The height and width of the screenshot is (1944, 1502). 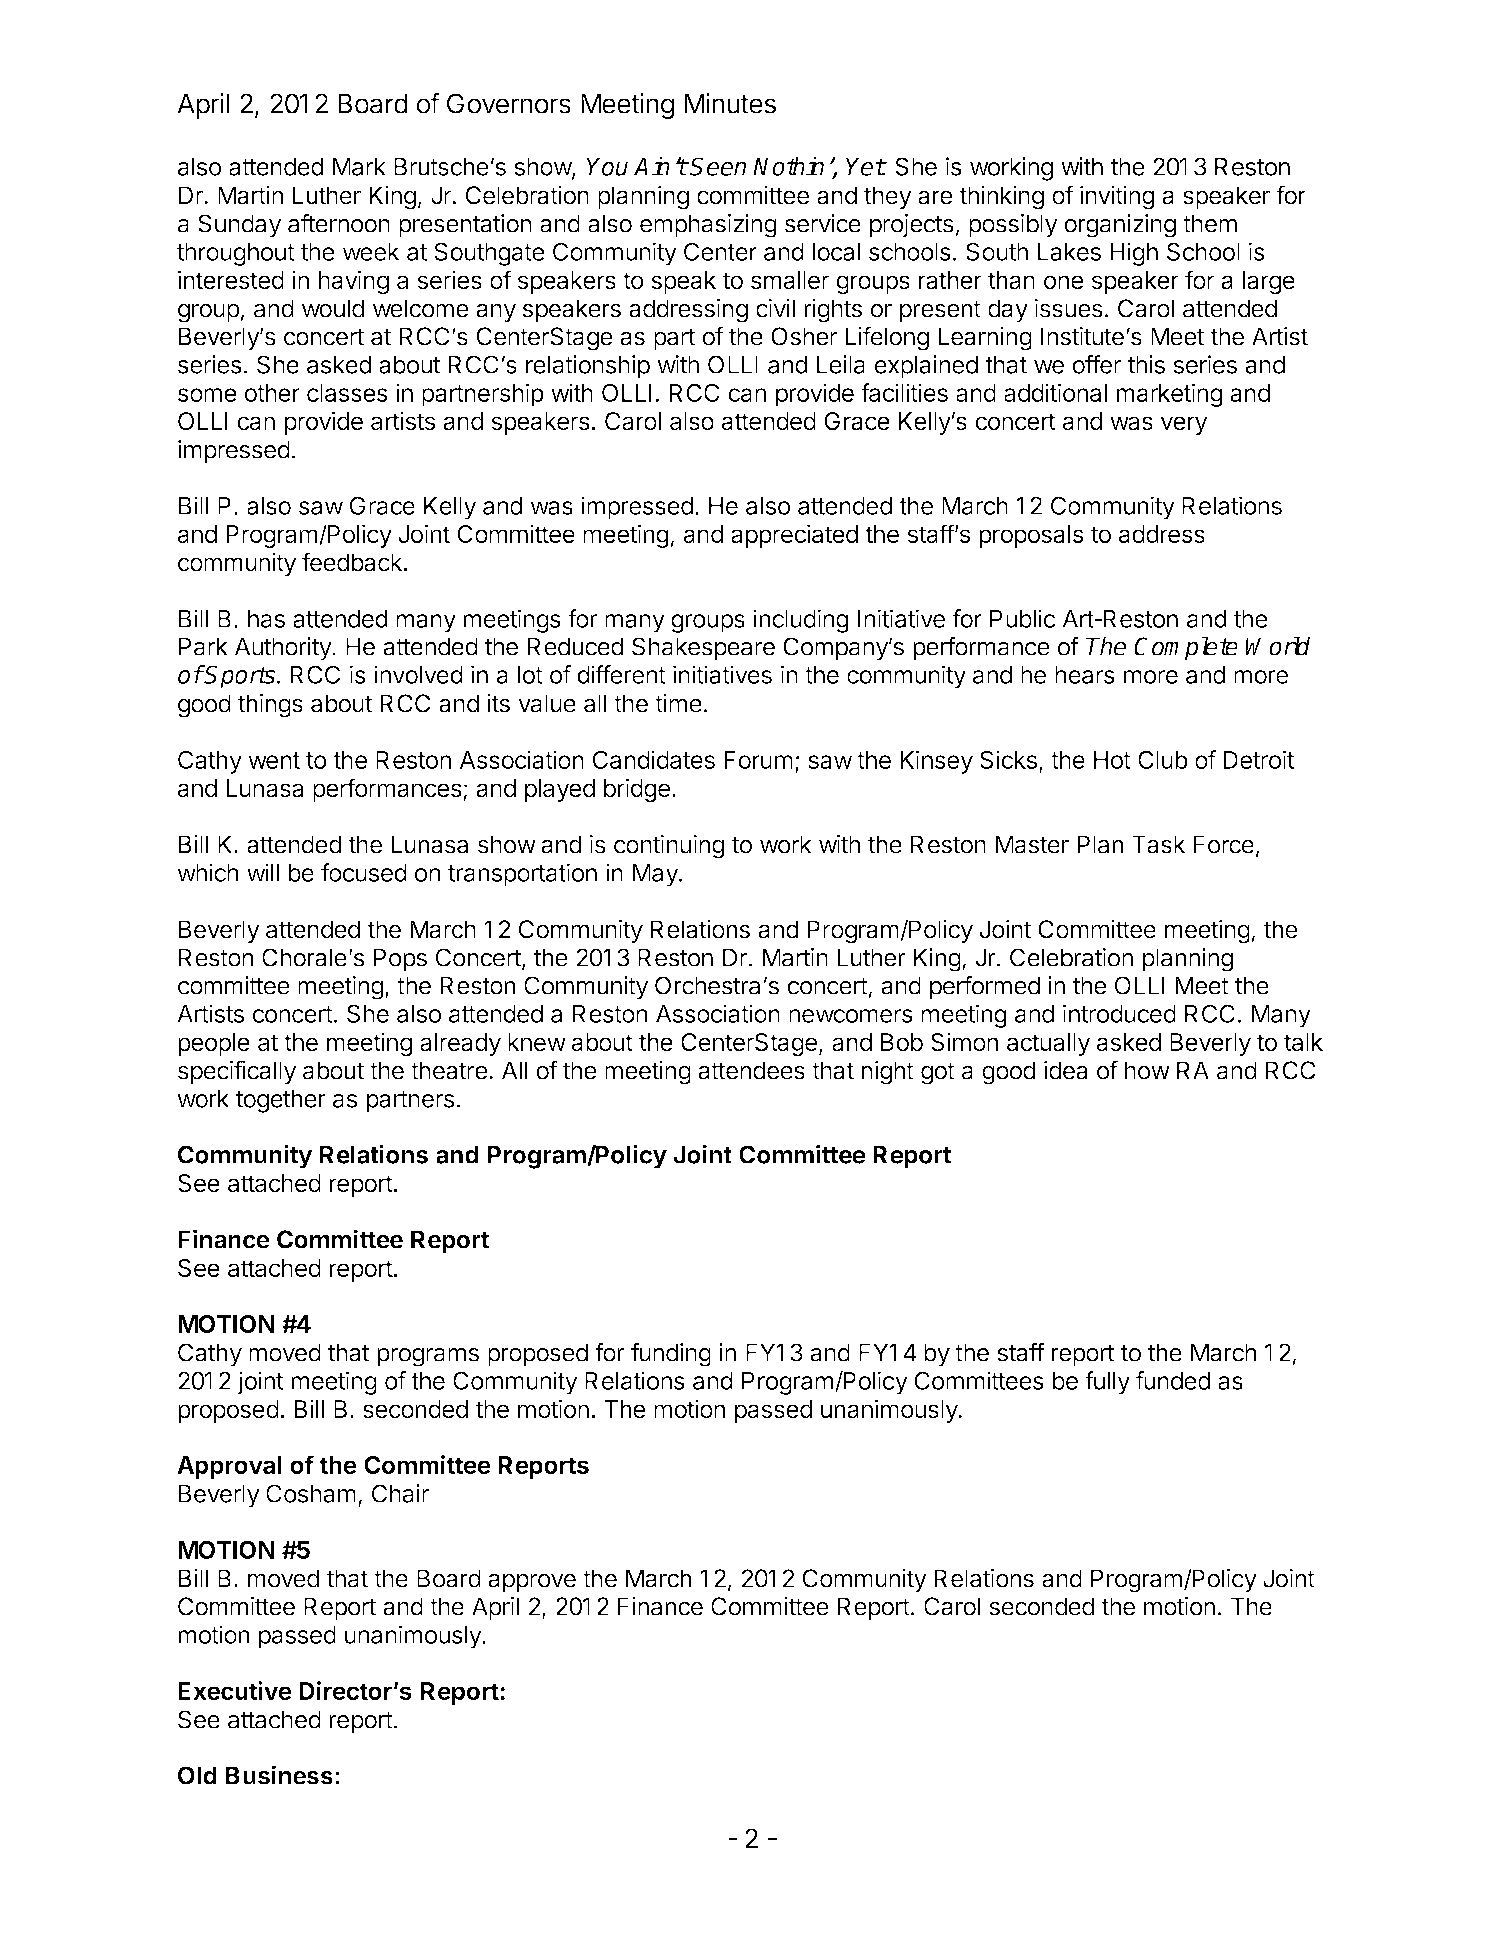 I want to click on May, so click(x=656, y=875).
